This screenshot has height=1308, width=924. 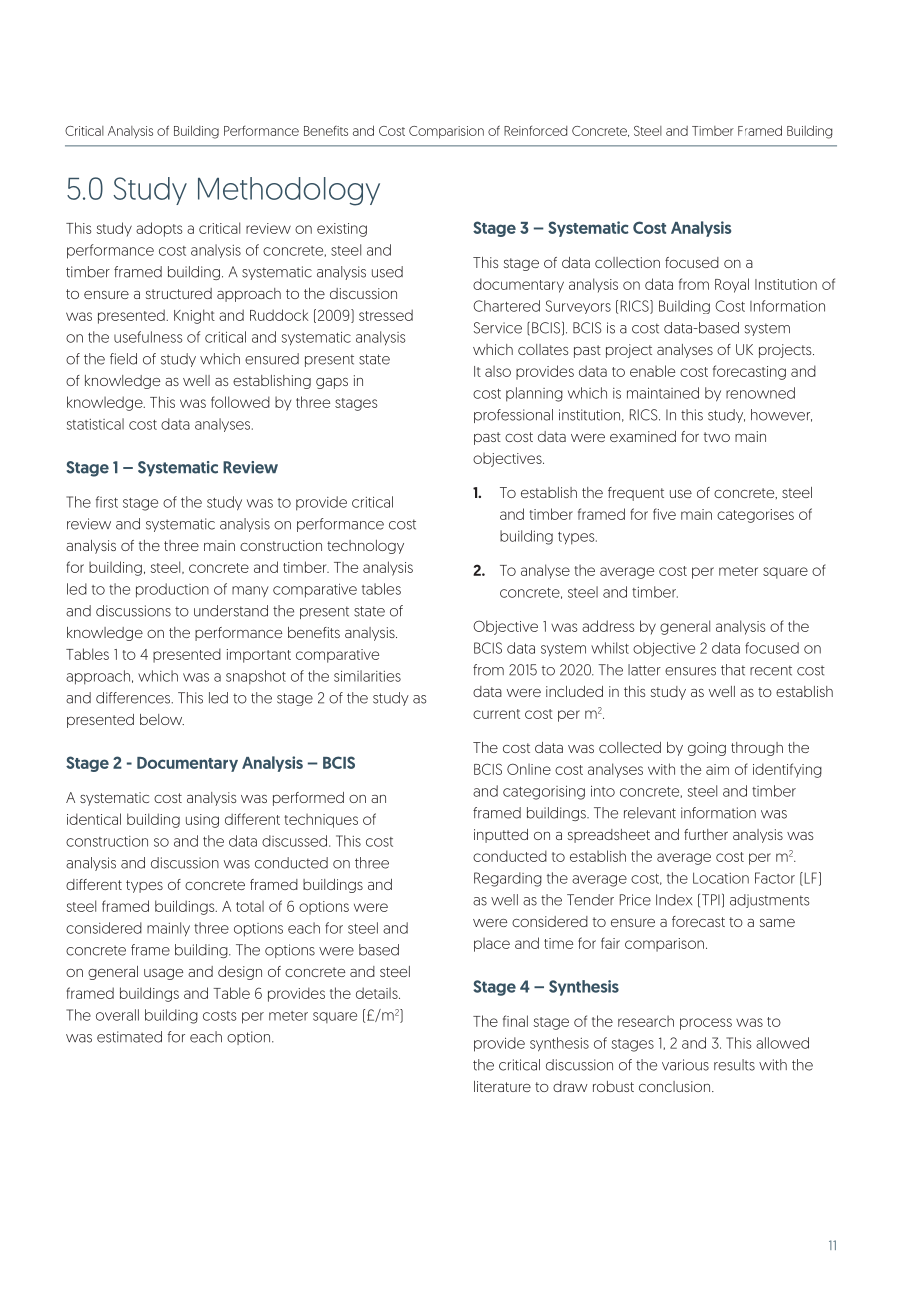 What do you see at coordinates (172, 590) in the screenshot?
I see `production` at bounding box center [172, 590].
